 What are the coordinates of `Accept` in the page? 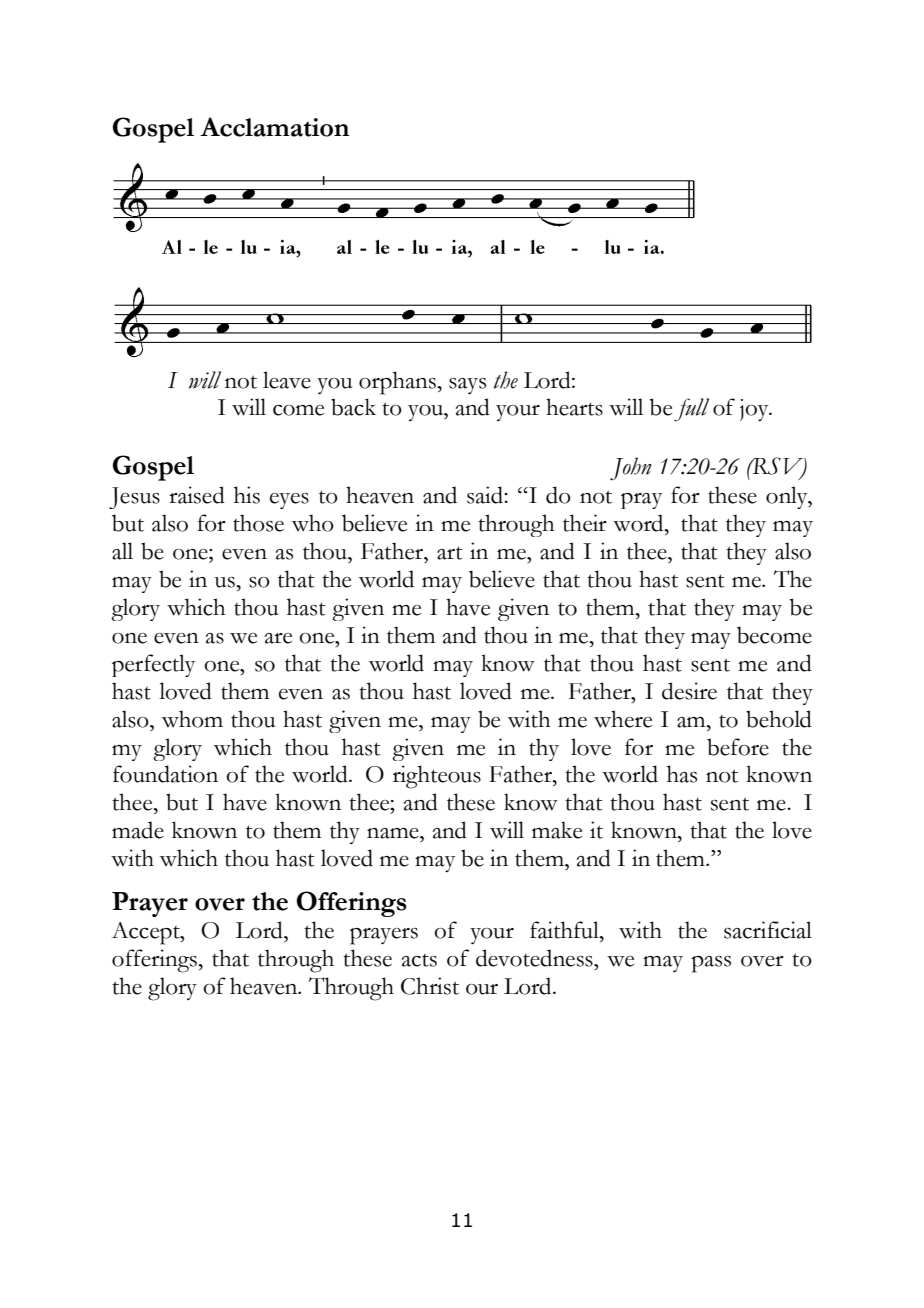 It's located at (146, 933).
